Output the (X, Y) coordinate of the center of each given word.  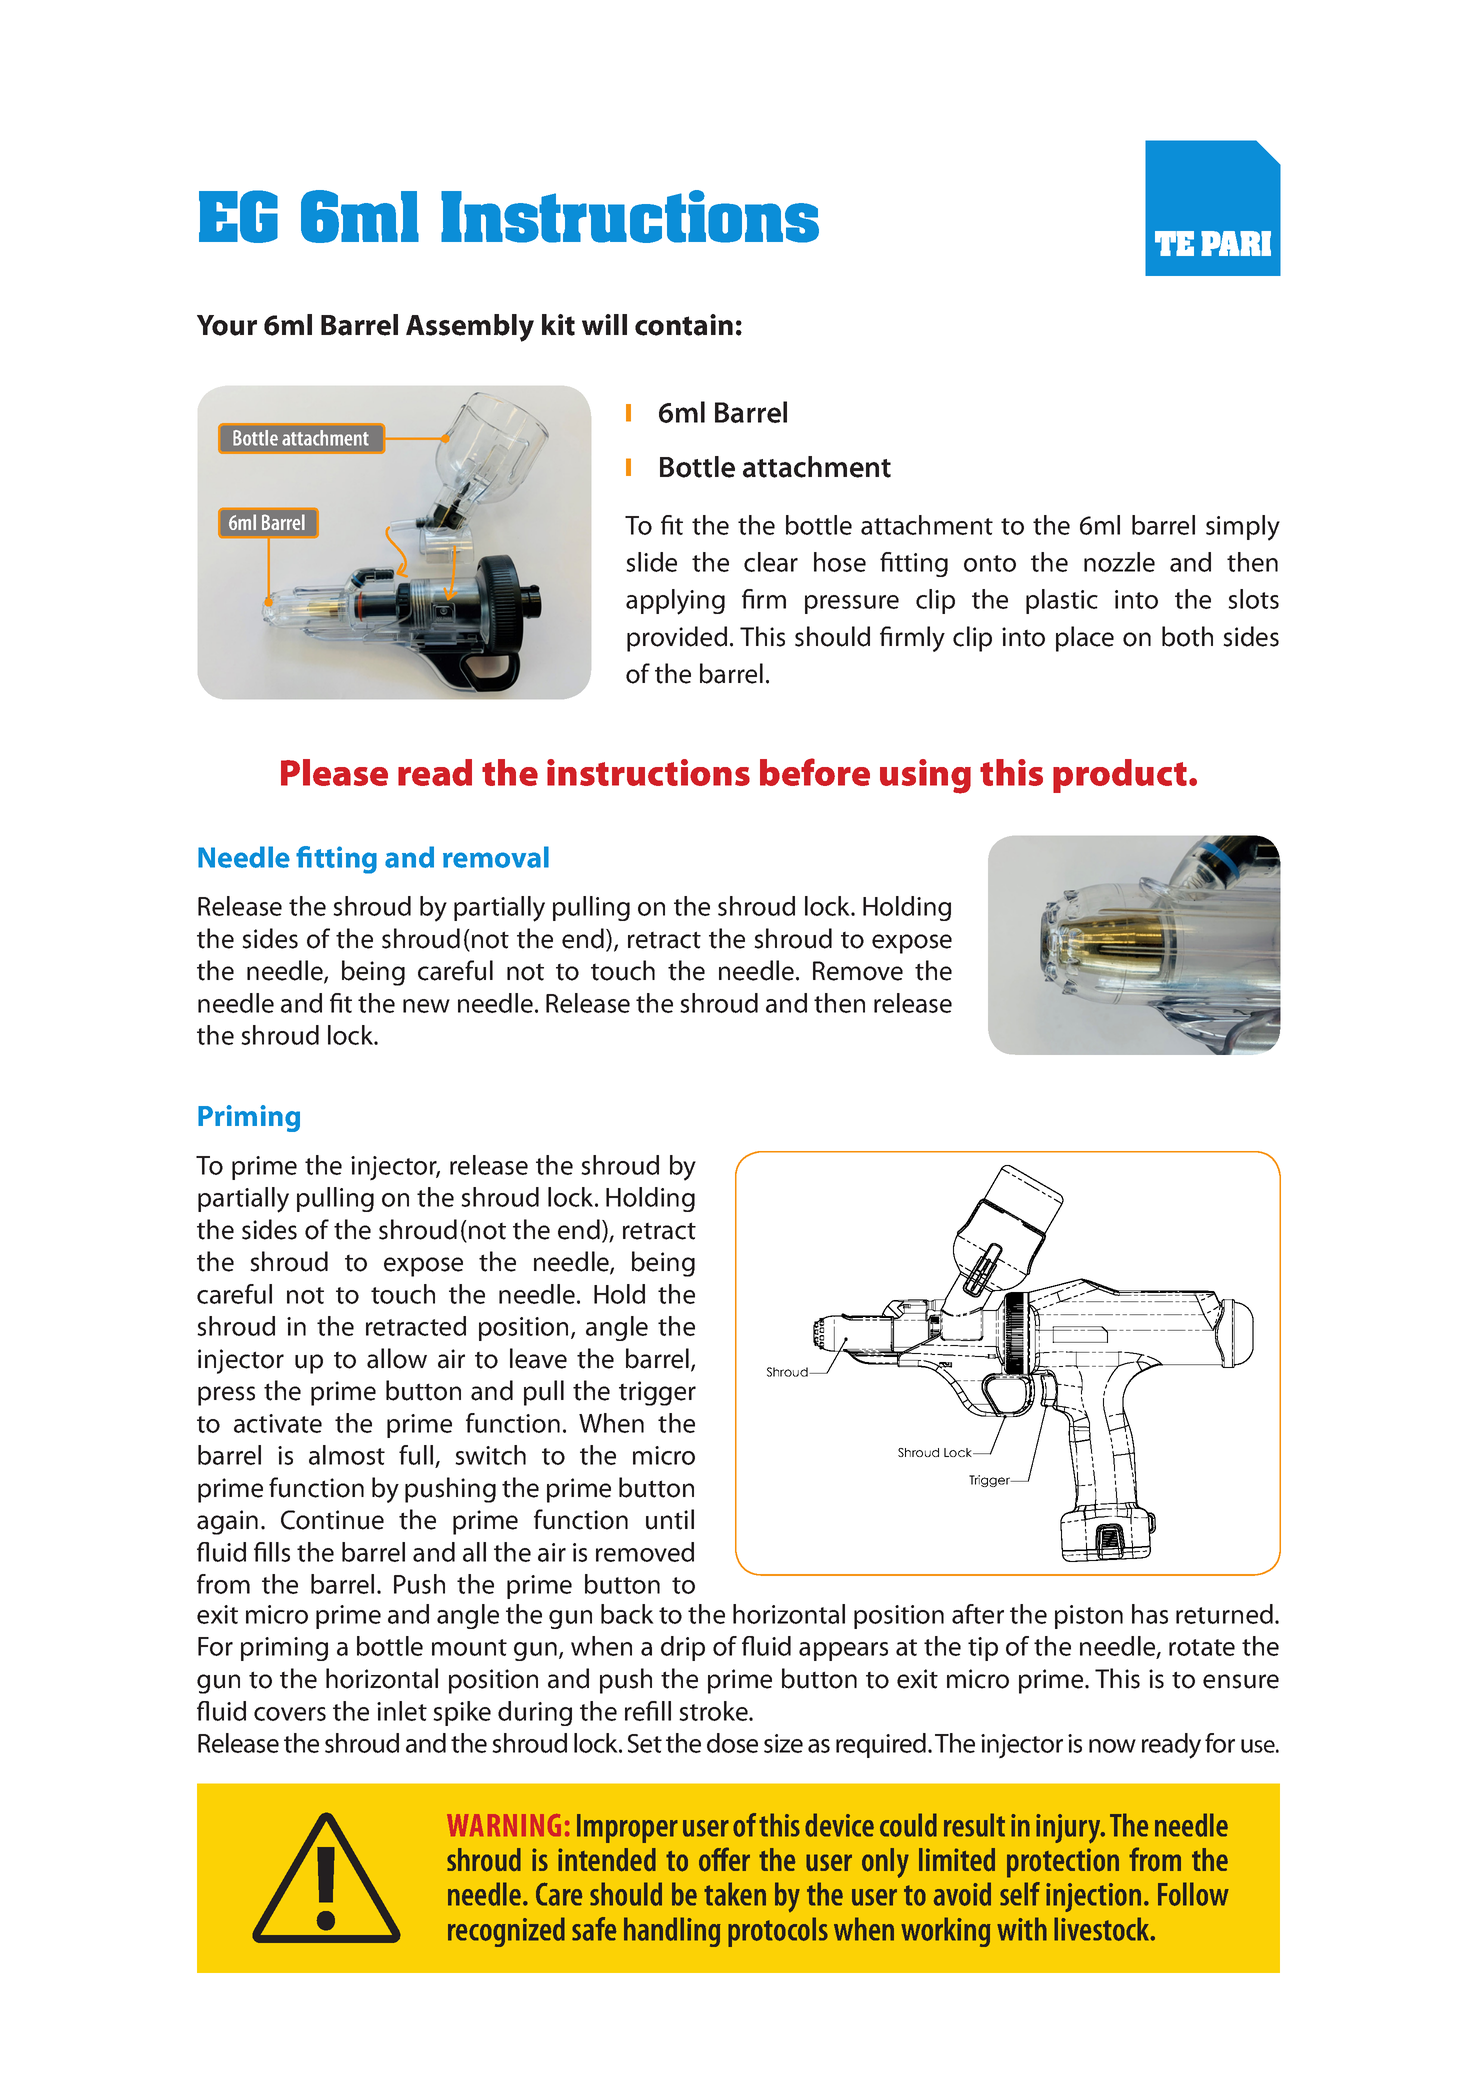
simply (1243, 528)
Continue (332, 1520)
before (815, 772)
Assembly (470, 328)
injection (1093, 1897)
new (426, 1006)
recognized (506, 1932)
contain (684, 325)
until (670, 1519)
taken (735, 1894)
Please (334, 772)
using (925, 776)
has (1150, 1614)
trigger (657, 1393)
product (1120, 776)
